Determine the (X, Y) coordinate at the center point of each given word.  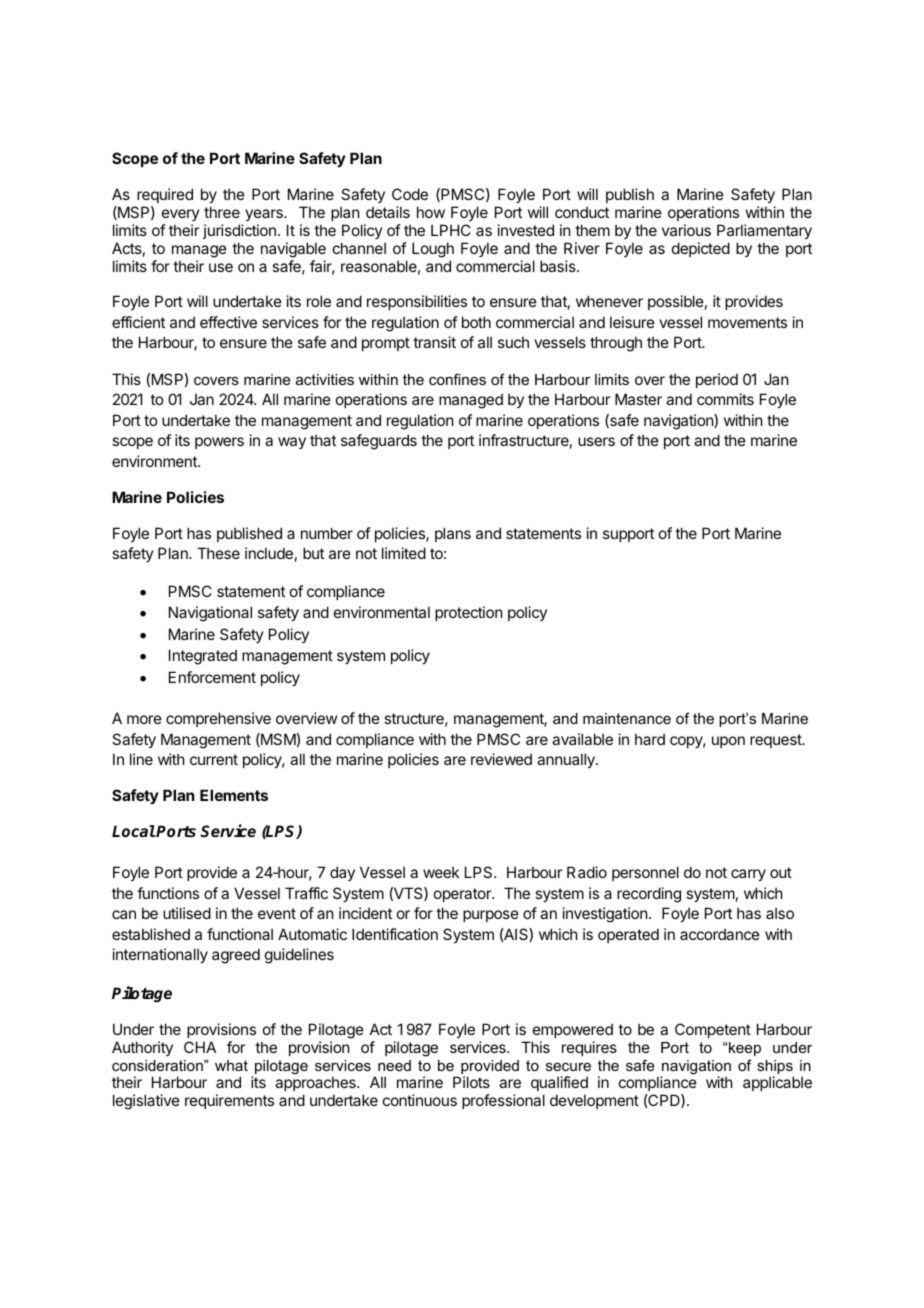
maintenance (627, 718)
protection (468, 613)
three (222, 212)
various (686, 230)
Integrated (203, 657)
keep (745, 1049)
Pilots (471, 1082)
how (431, 212)
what (231, 1065)
